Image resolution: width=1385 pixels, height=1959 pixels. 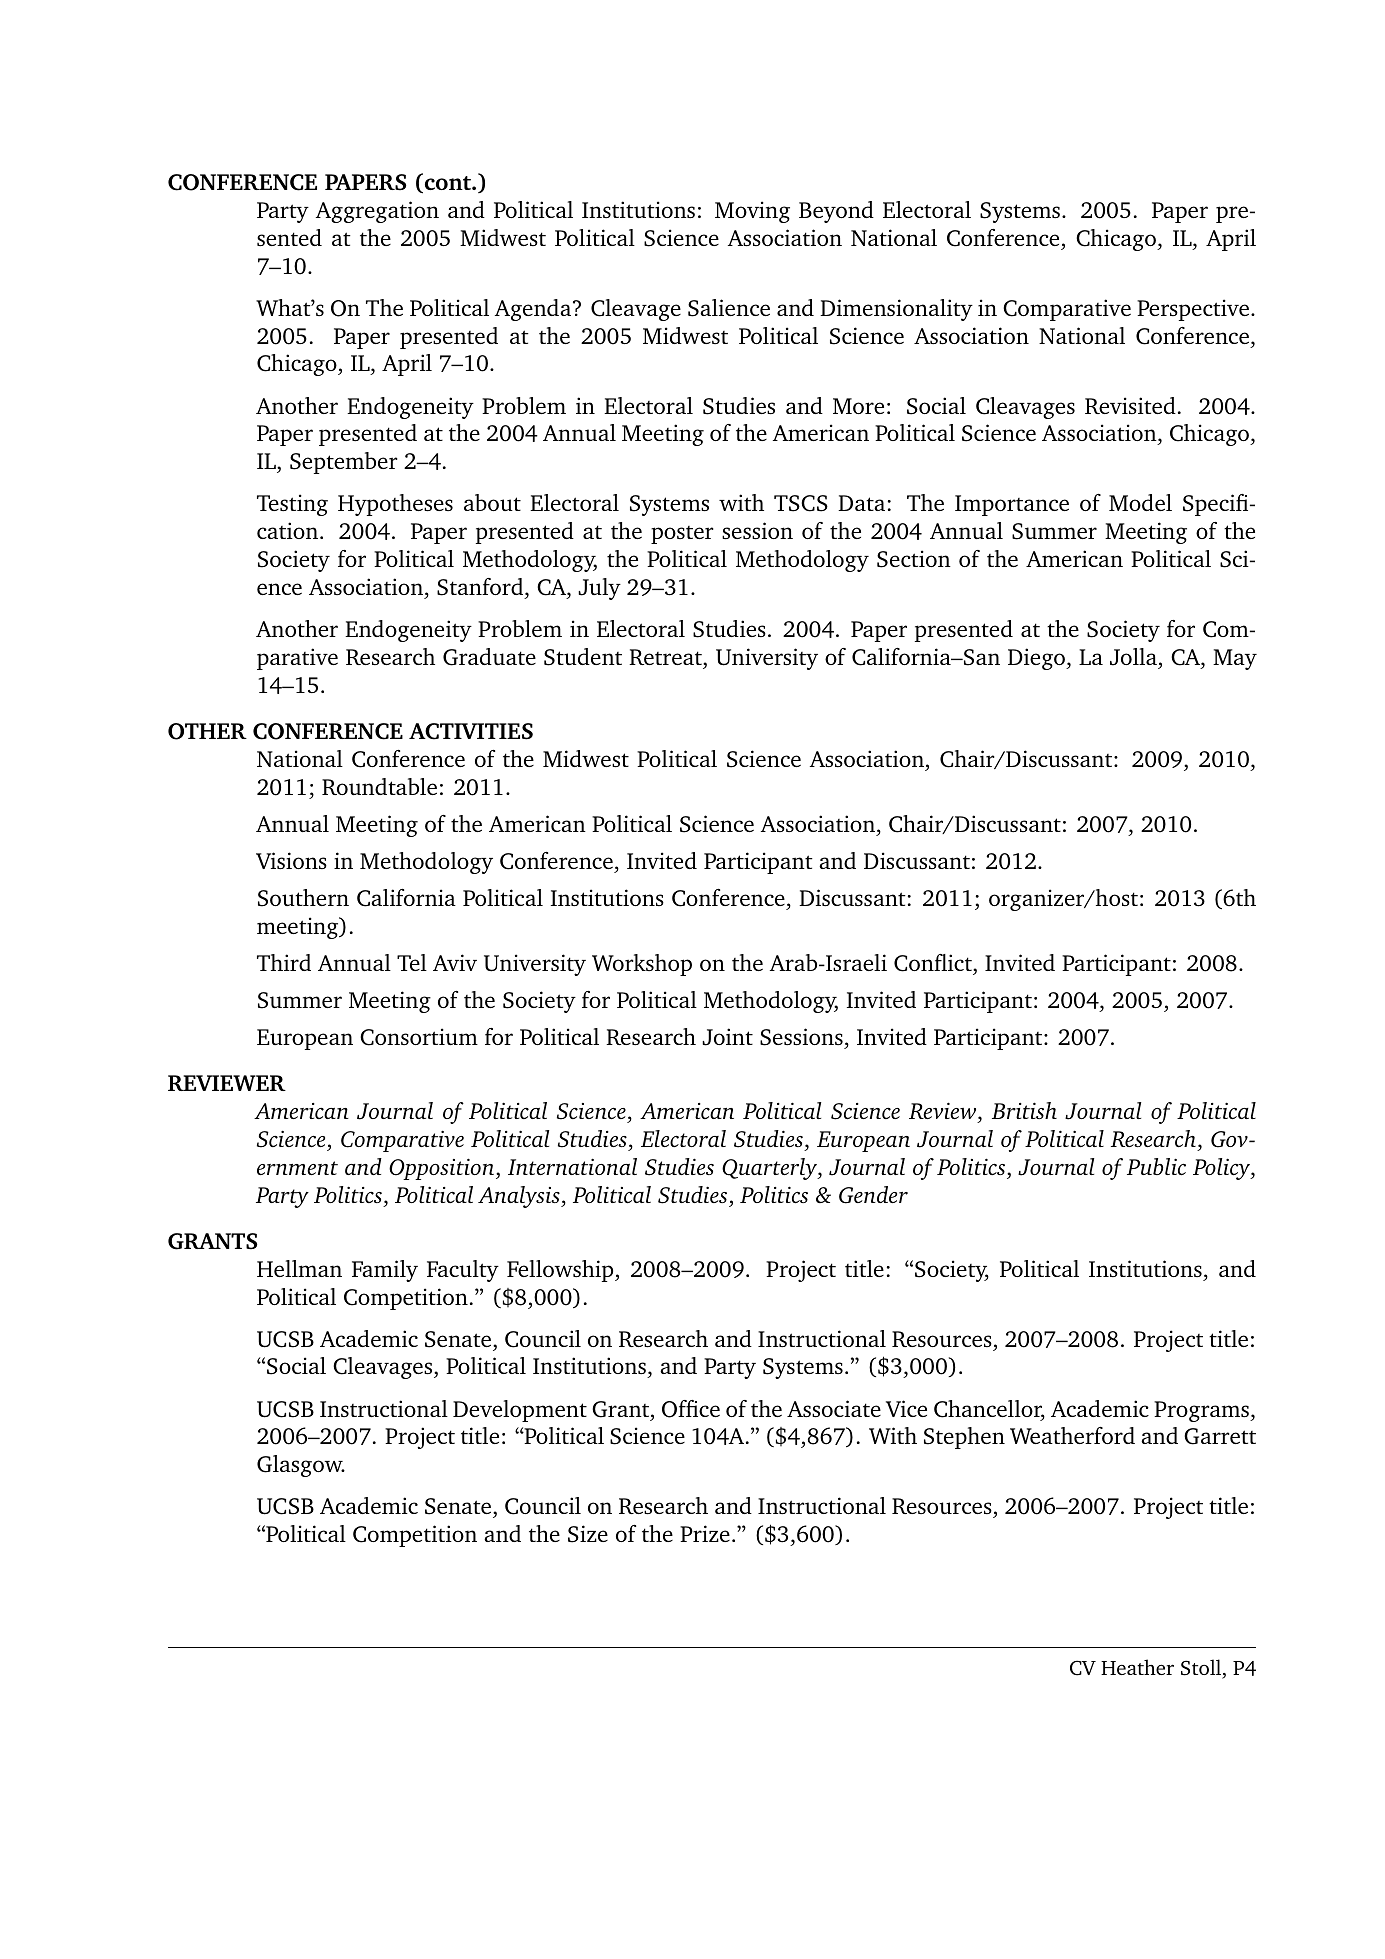 I want to click on Perspective, so click(x=1193, y=310).
